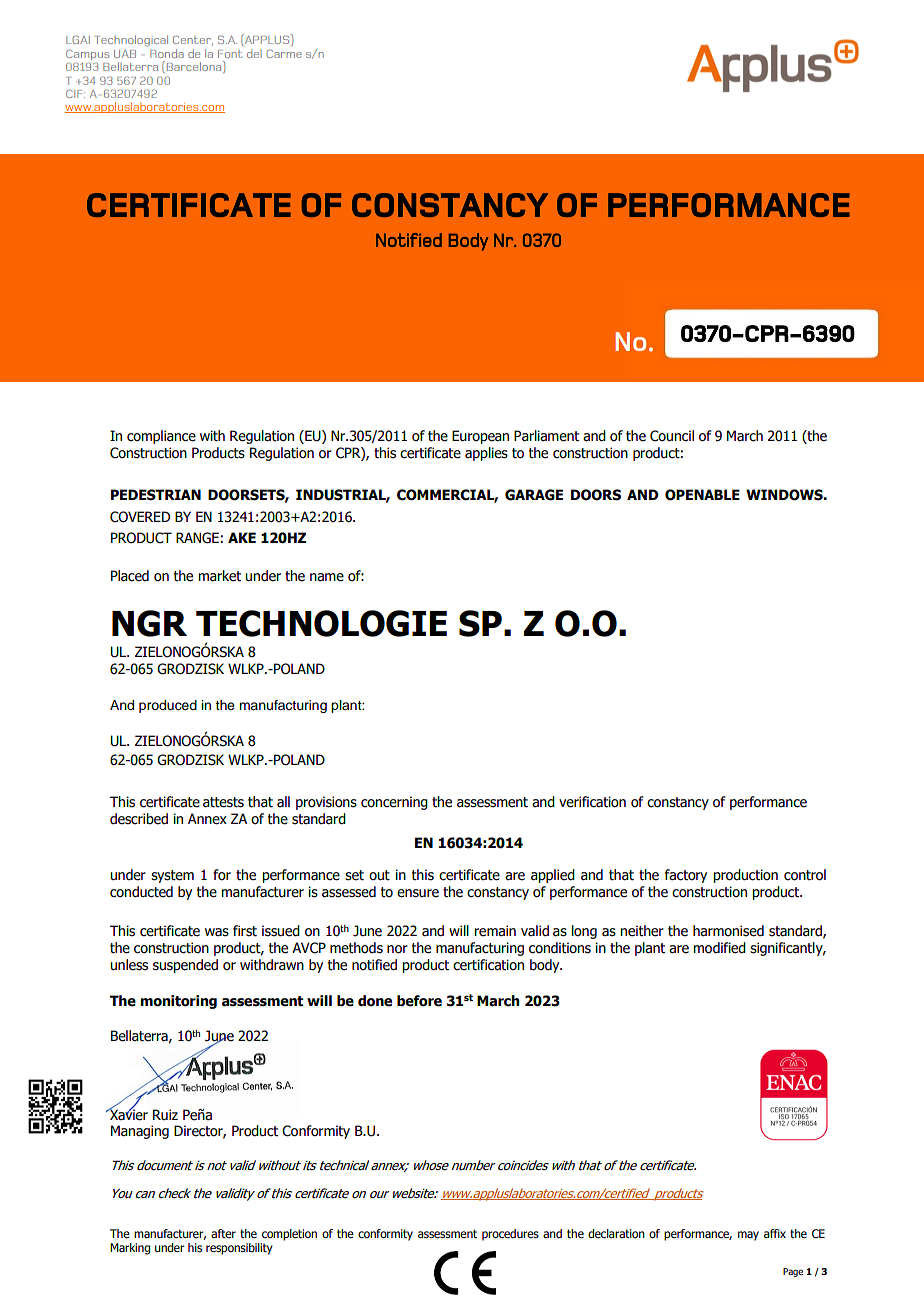 The image size is (924, 1308). Describe the element at coordinates (592, 802) in the screenshot. I see `verification` at that location.
